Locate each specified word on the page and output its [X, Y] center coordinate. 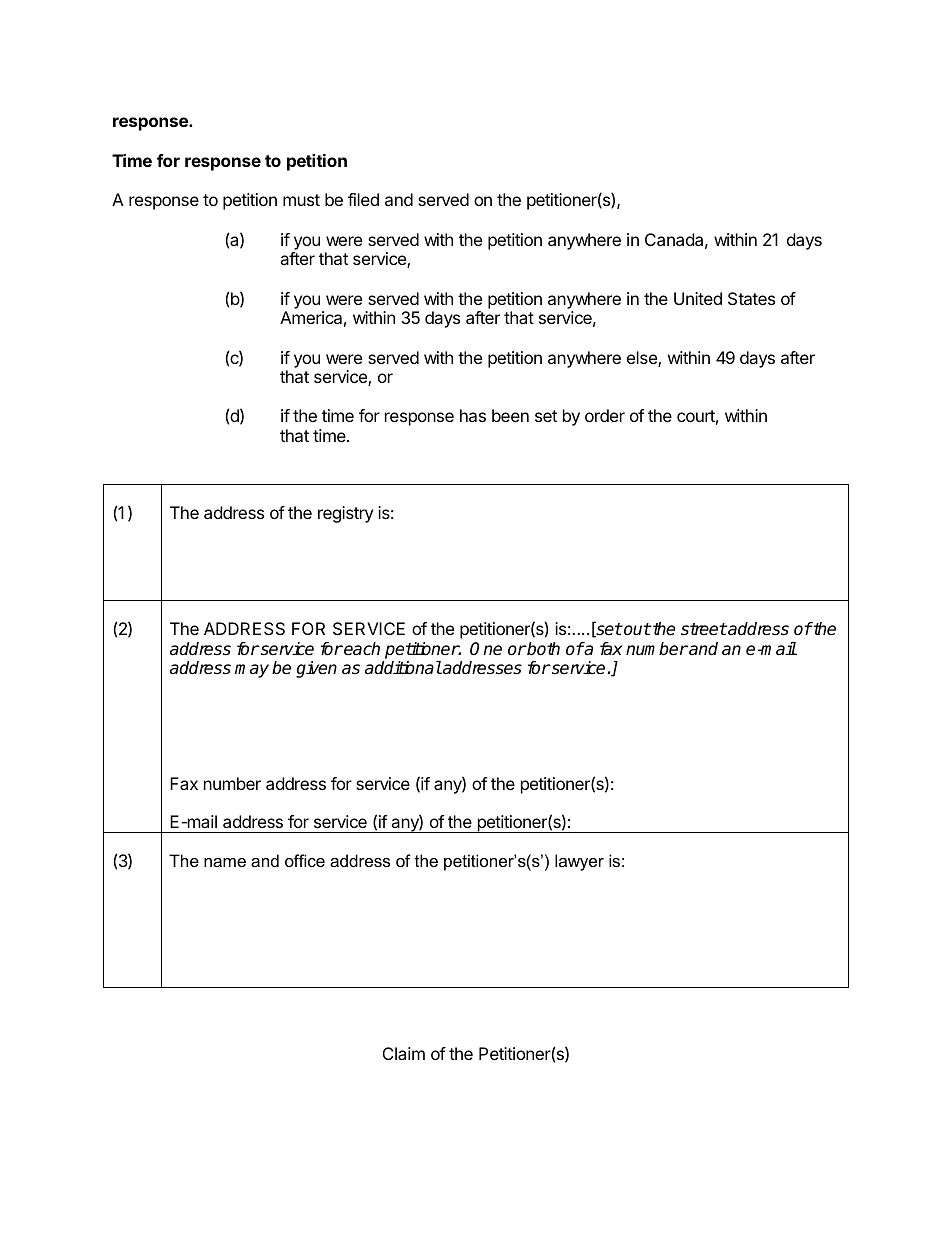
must [301, 200]
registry [345, 514]
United [698, 298]
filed [363, 199]
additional [403, 668]
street [704, 629]
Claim [404, 1053]
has [473, 415]
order [605, 415]
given [316, 669]
